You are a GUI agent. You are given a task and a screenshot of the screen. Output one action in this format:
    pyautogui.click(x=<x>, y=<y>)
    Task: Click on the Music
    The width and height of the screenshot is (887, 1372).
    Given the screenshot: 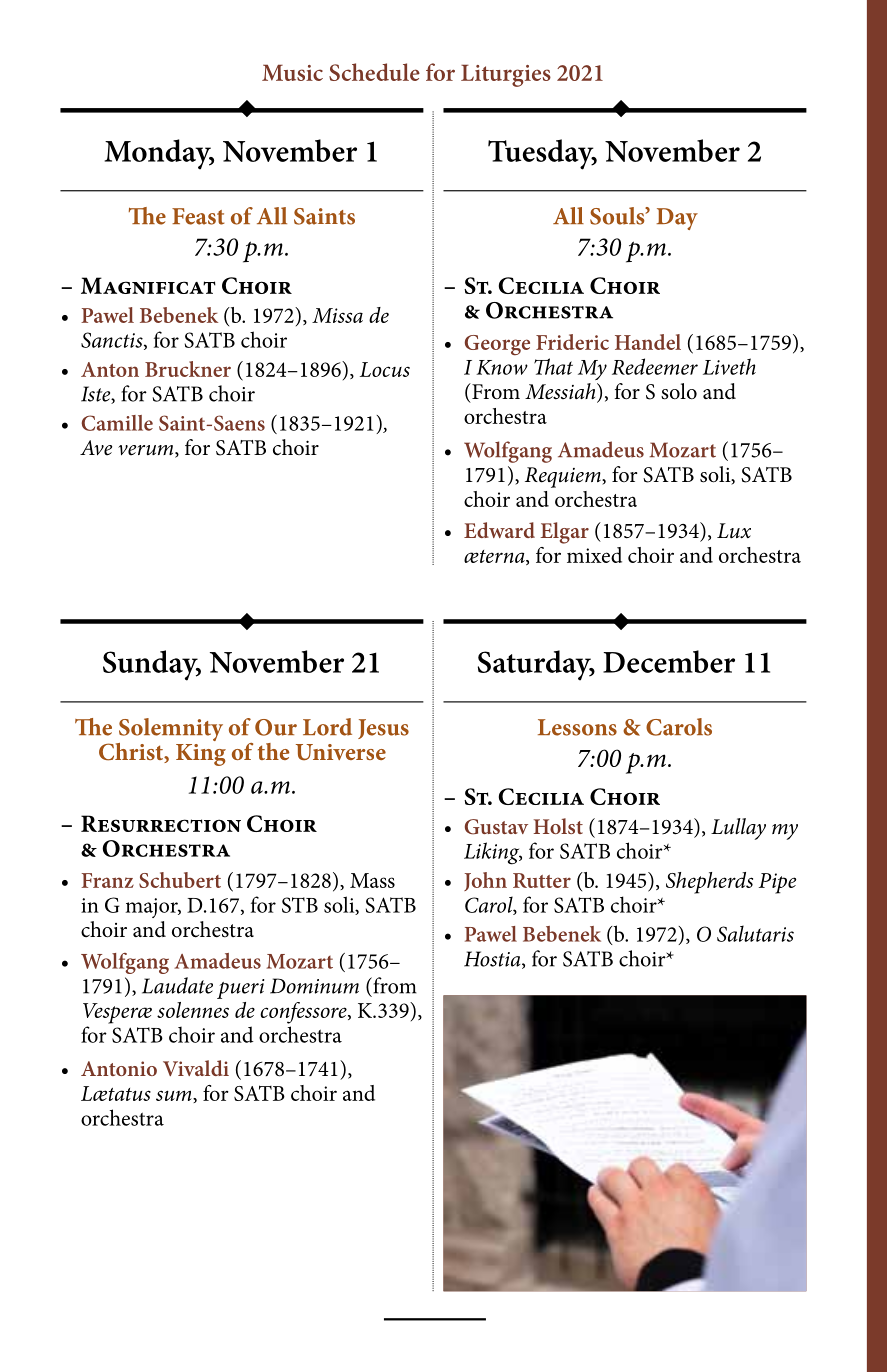 What is the action you would take?
    pyautogui.click(x=292, y=72)
